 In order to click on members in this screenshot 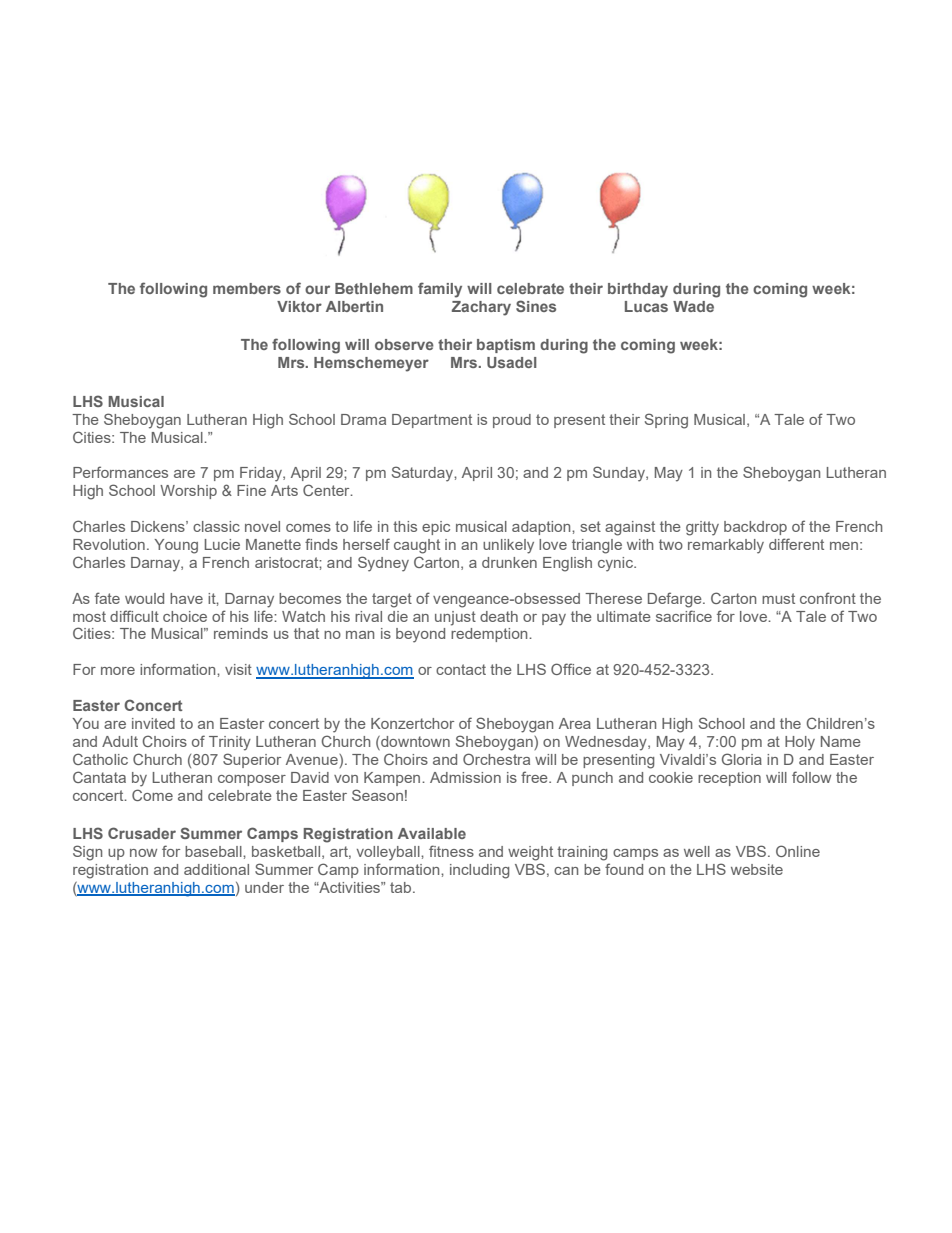, I will do `click(247, 288)`.
